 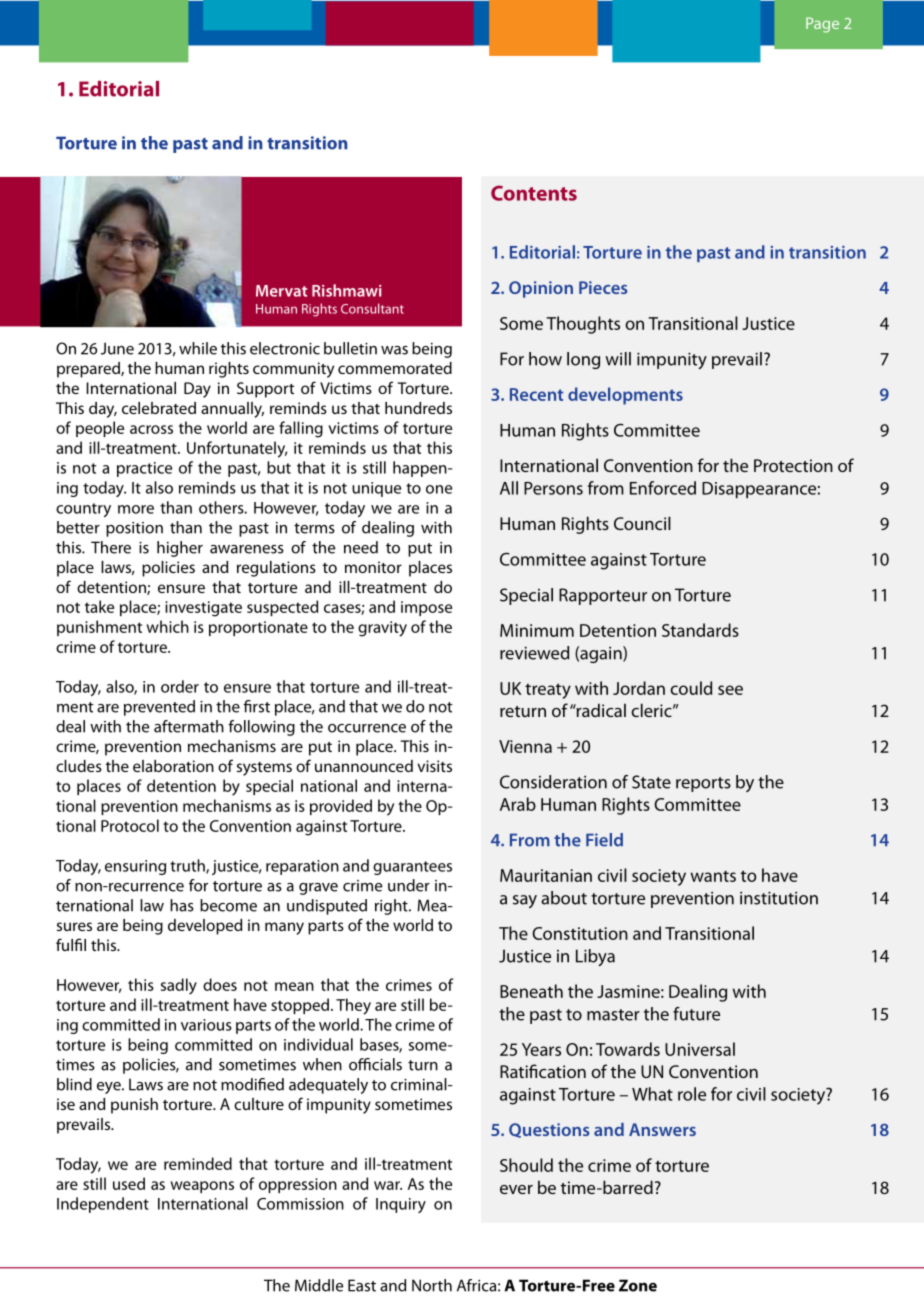 I want to click on June, so click(x=117, y=348).
